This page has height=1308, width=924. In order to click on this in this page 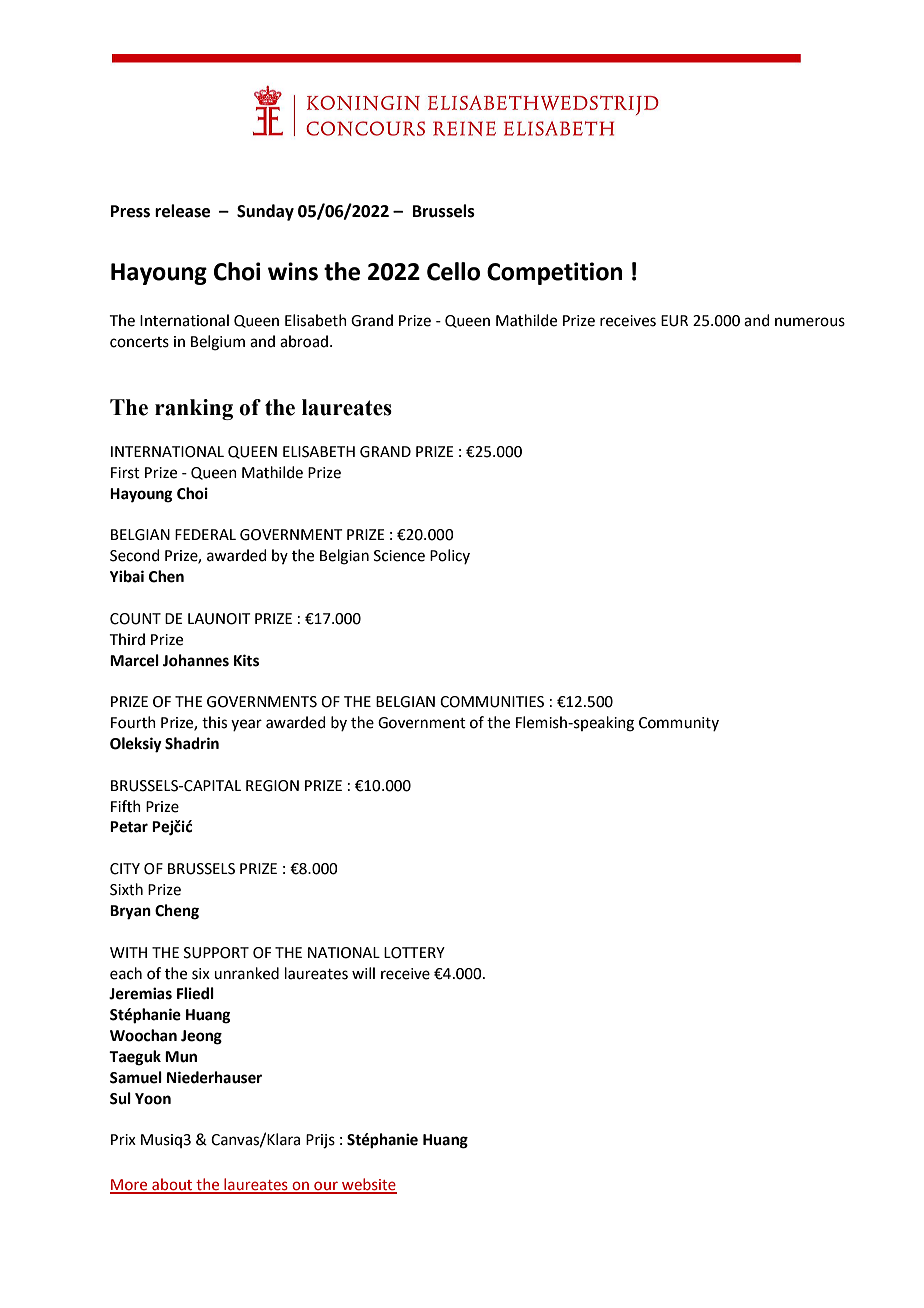, I will do `click(214, 722)`.
